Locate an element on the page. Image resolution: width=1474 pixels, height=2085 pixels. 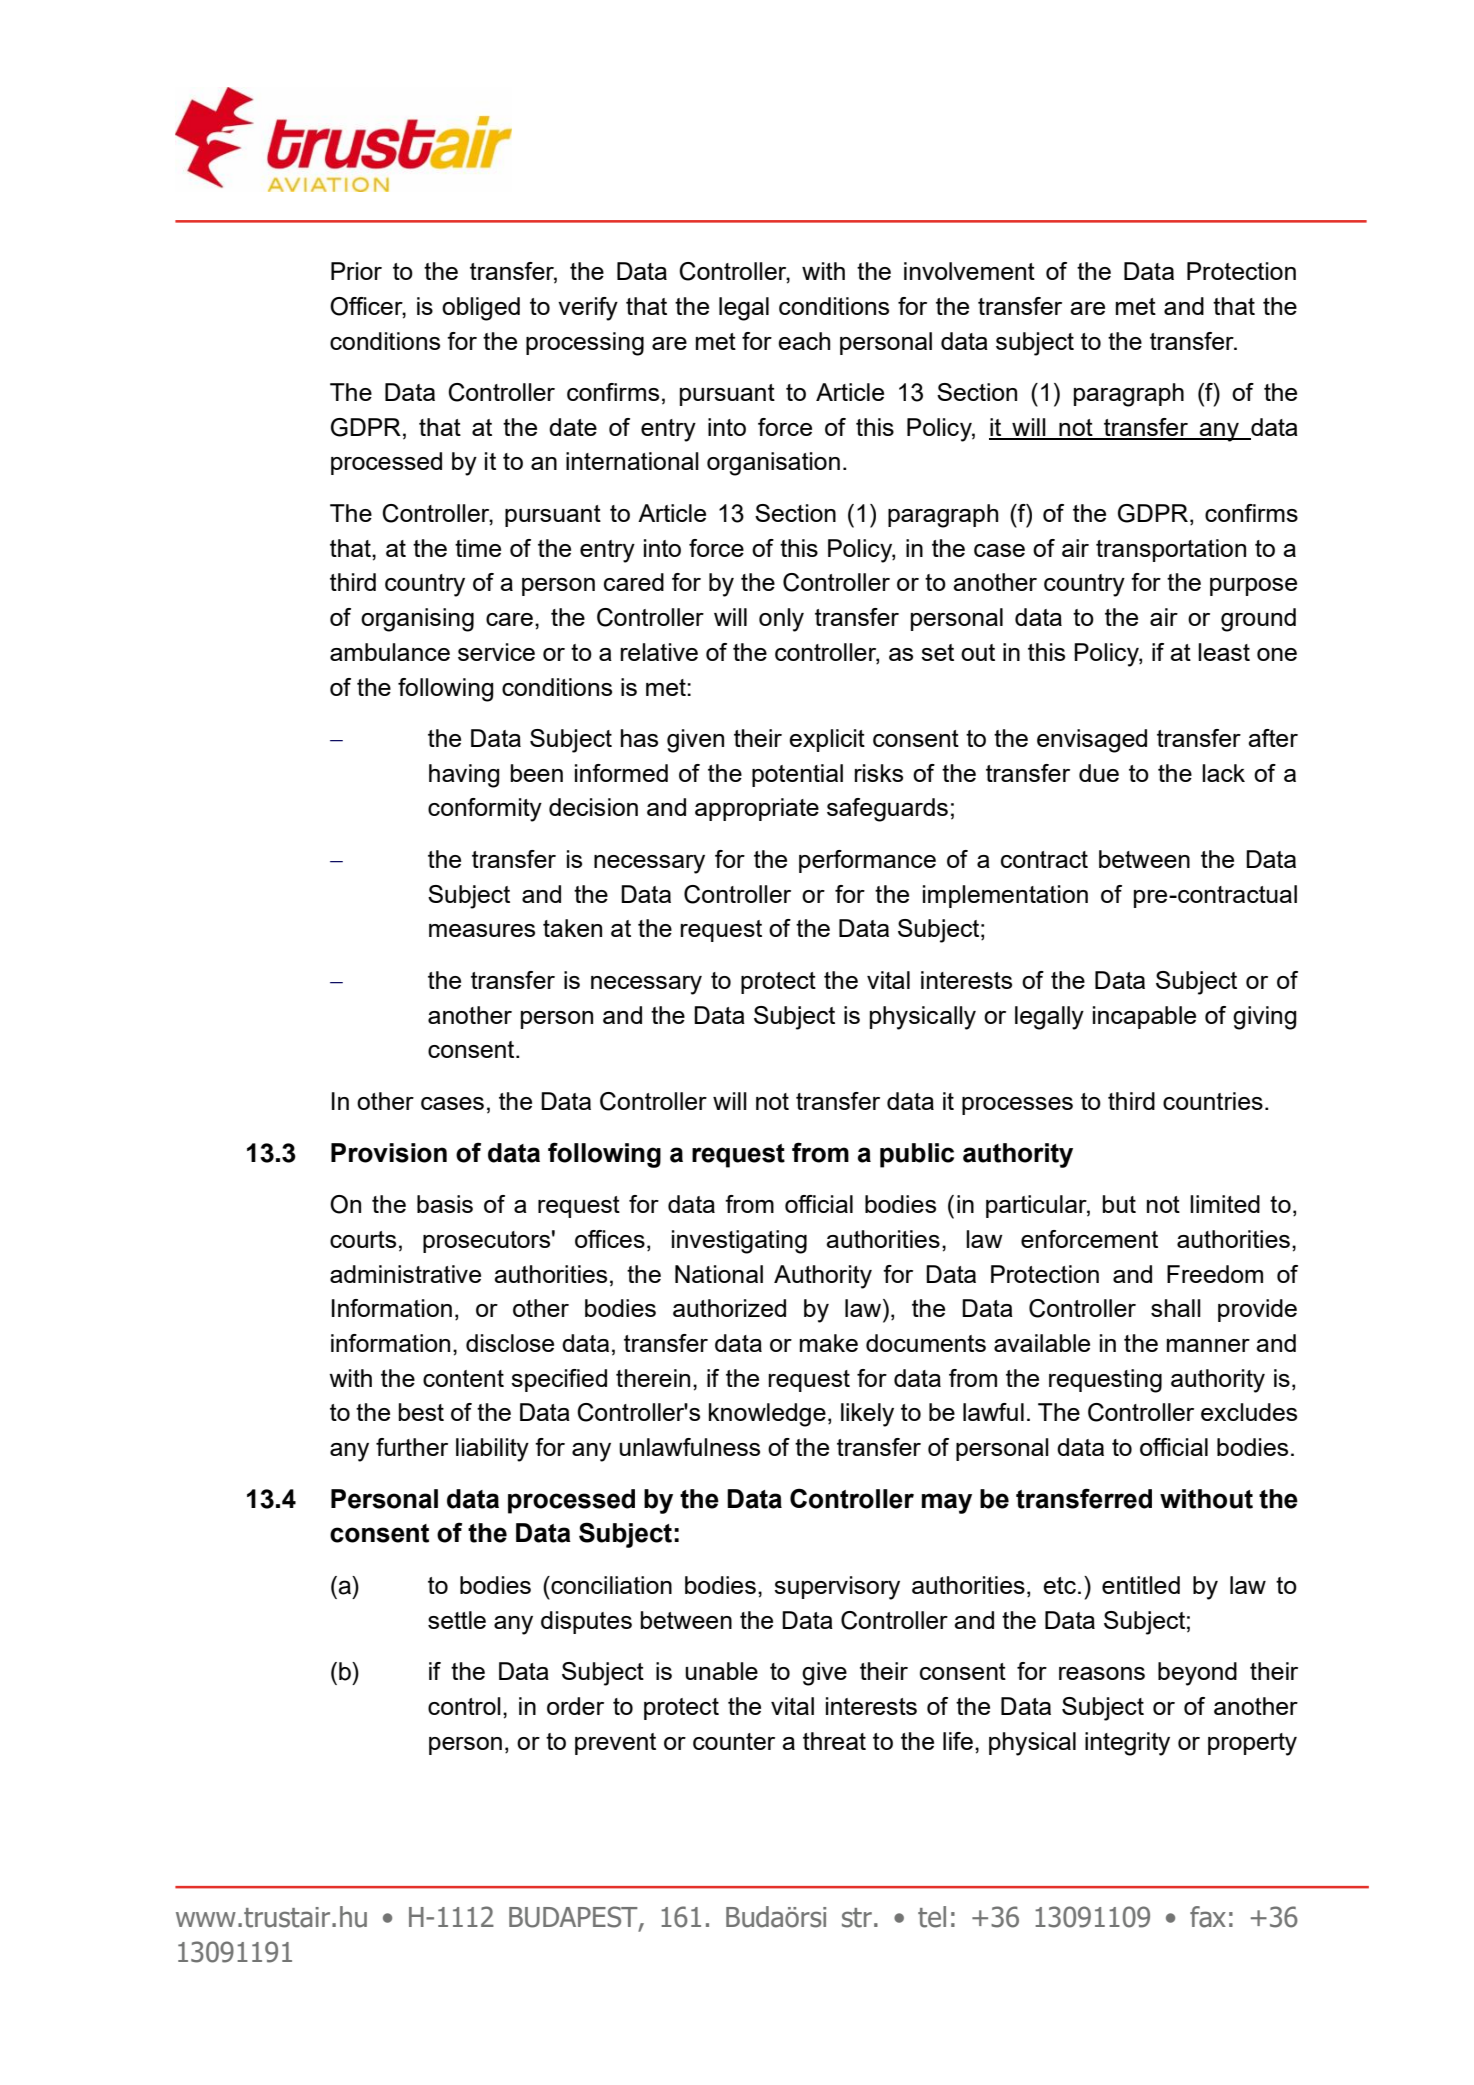
prevent is located at coordinates (615, 1744).
